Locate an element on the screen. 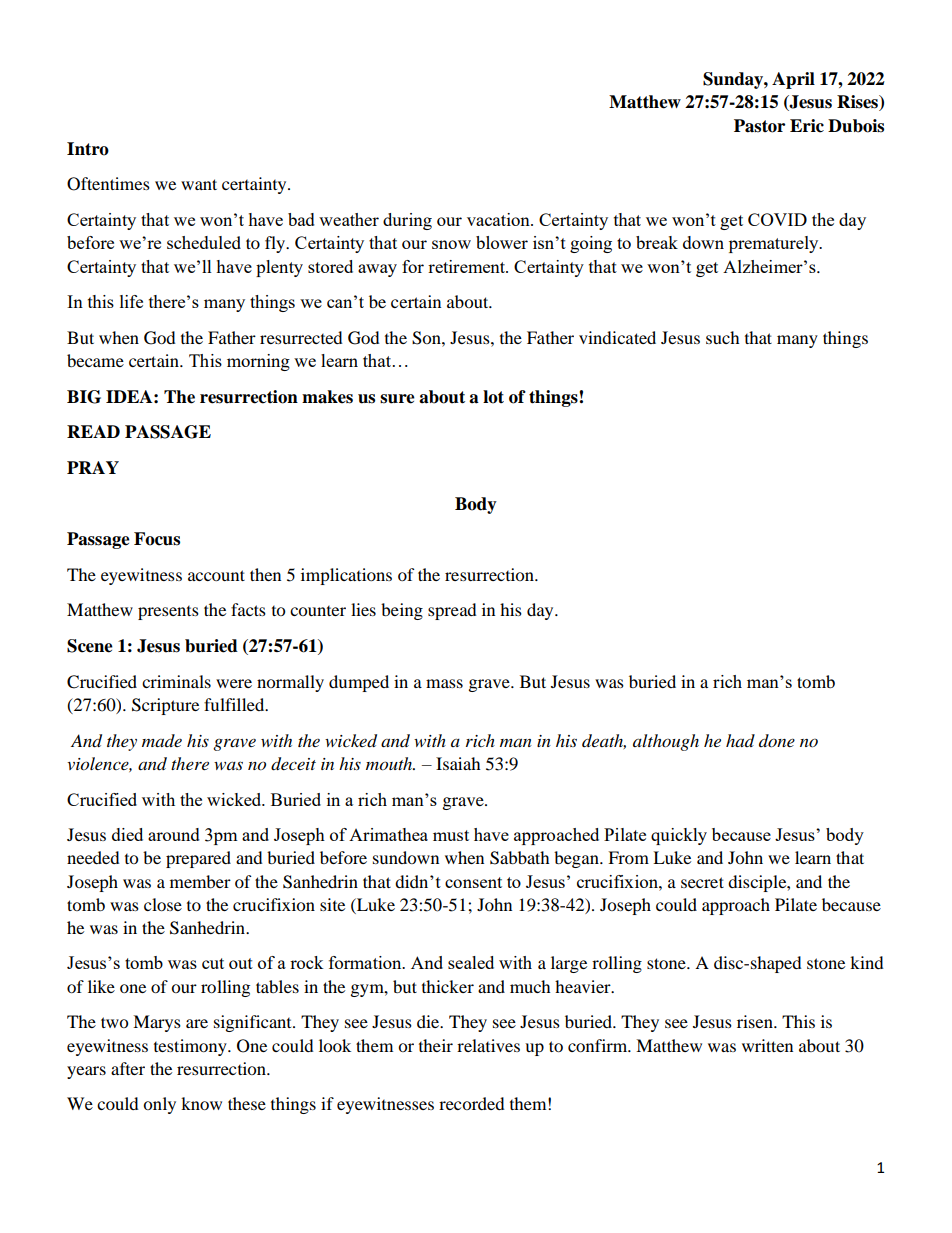 Image resolution: width=952 pixels, height=1233 pixels. vacation is located at coordinates (499, 219).
